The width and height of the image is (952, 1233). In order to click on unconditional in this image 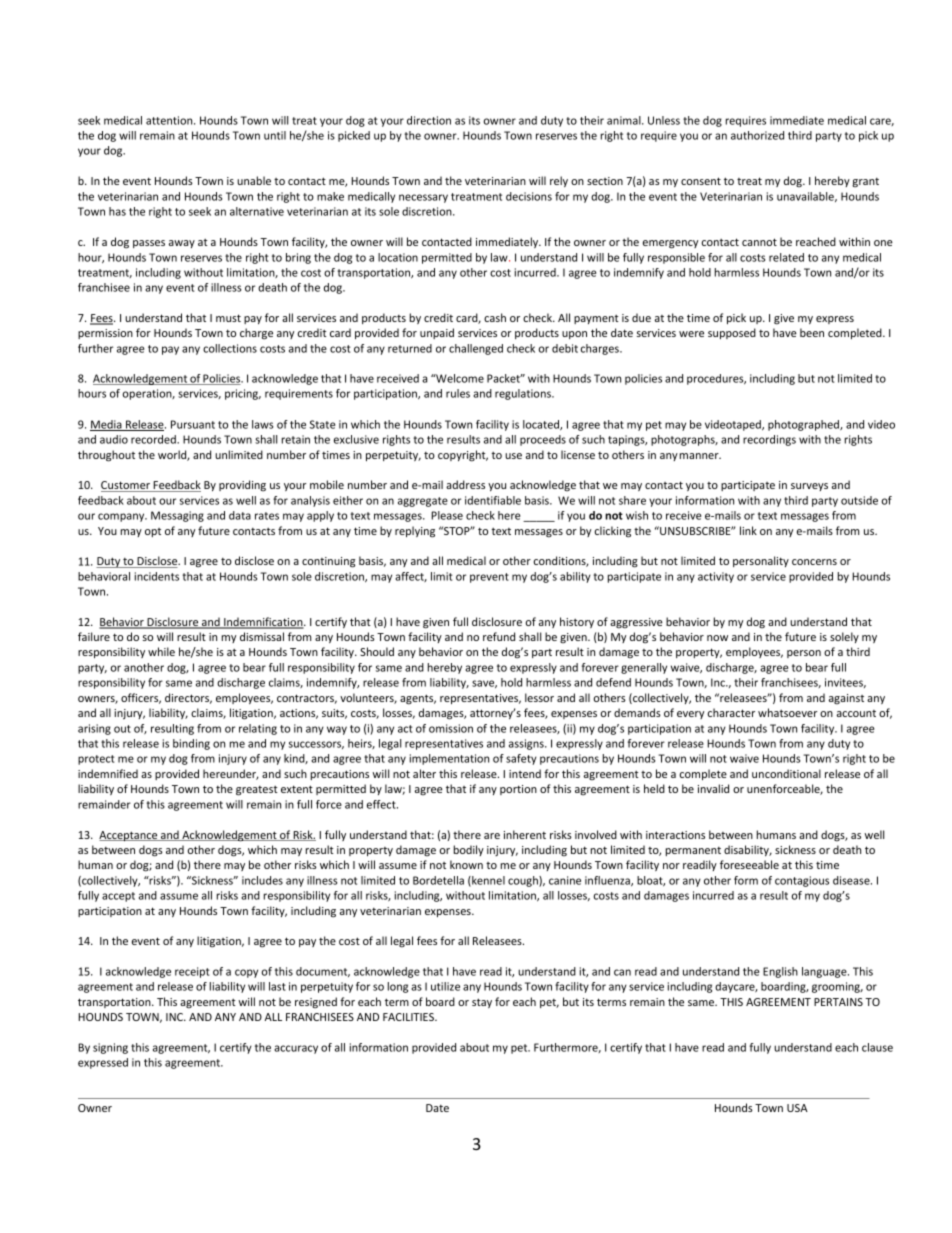, I will do `click(786, 773)`.
